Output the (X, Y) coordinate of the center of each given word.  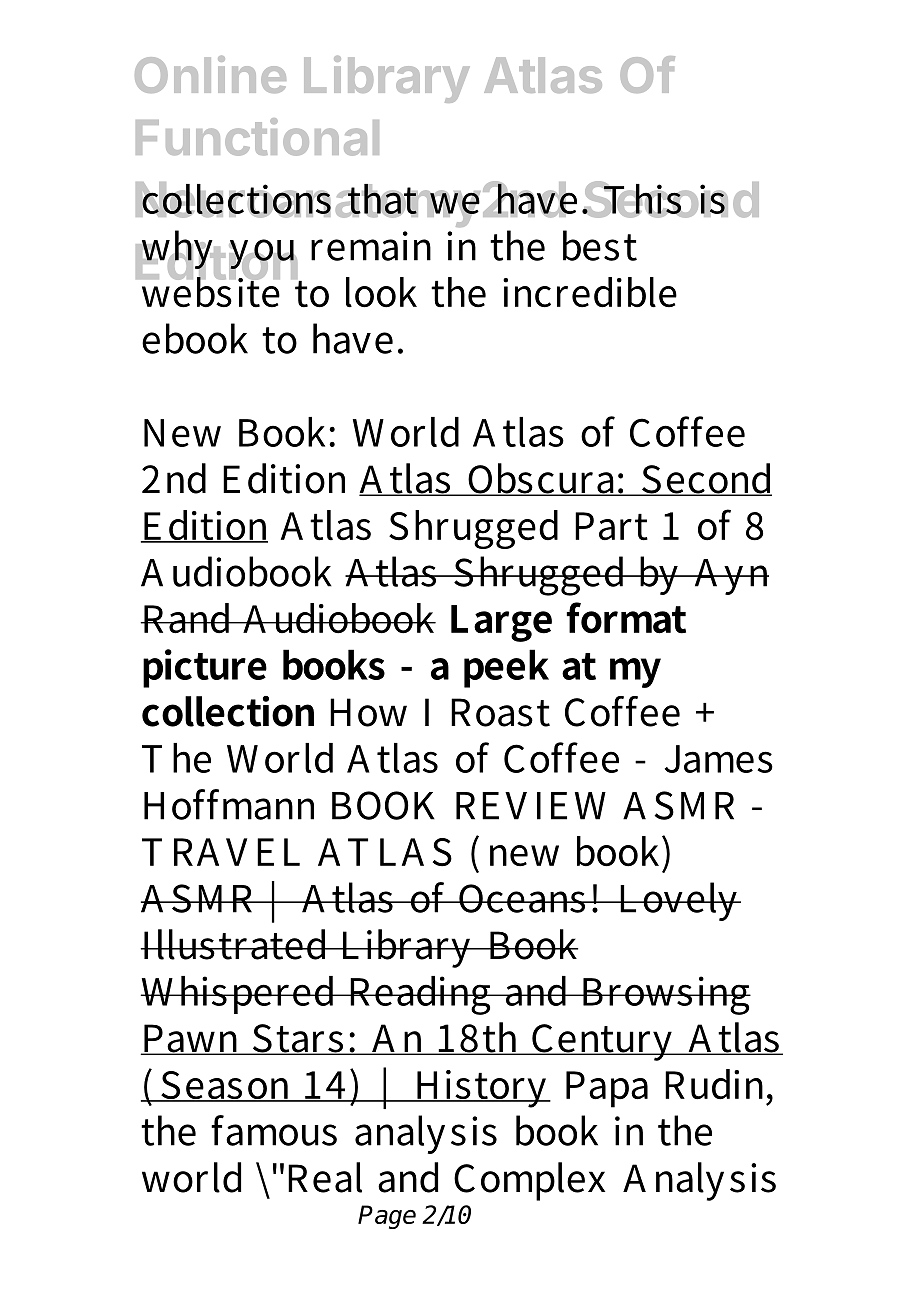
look (381, 292)
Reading (419, 995)
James (719, 759)
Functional (257, 137)
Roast (500, 712)
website (209, 291)
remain (371, 246)
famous (274, 1130)
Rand (187, 618)
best (600, 245)
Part (611, 526)
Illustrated (235, 944)
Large (501, 623)
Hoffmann (229, 804)
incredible (590, 292)
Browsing (665, 995)
